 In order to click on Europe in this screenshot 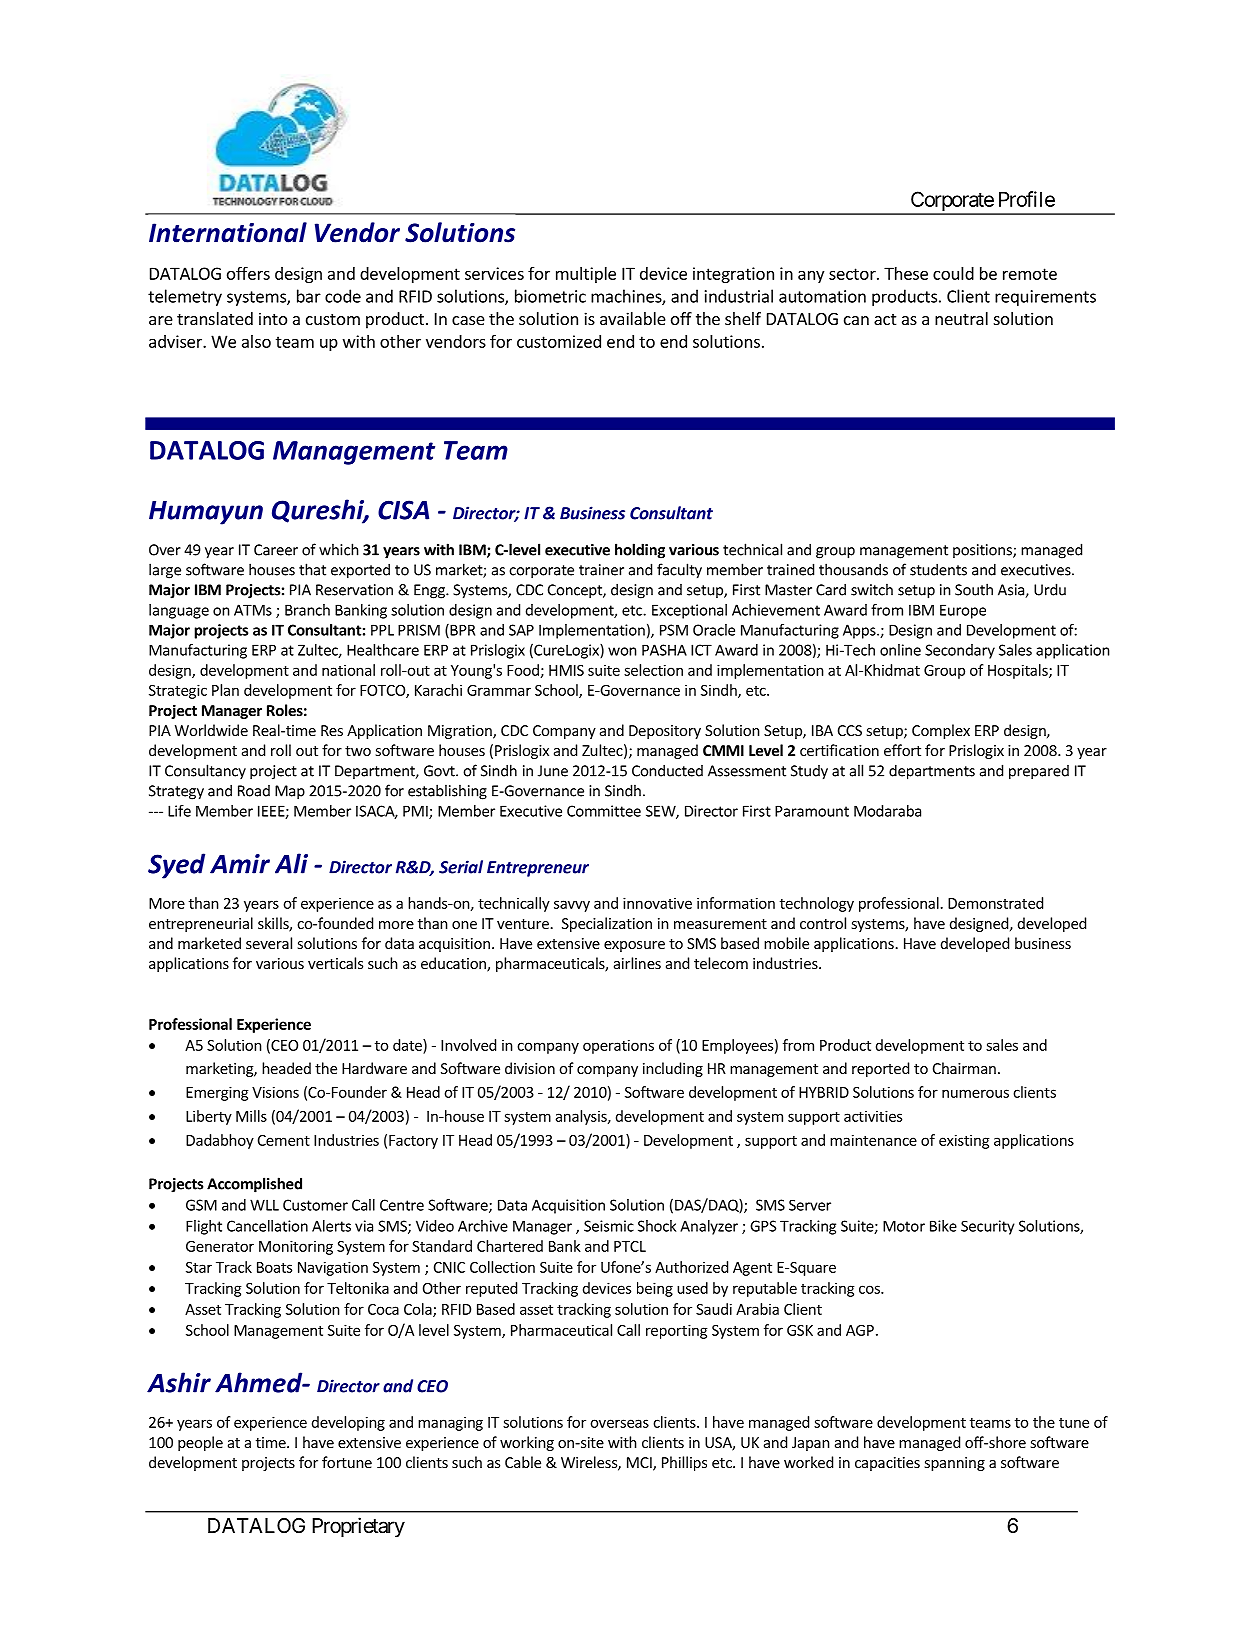, I will do `click(963, 611)`.
